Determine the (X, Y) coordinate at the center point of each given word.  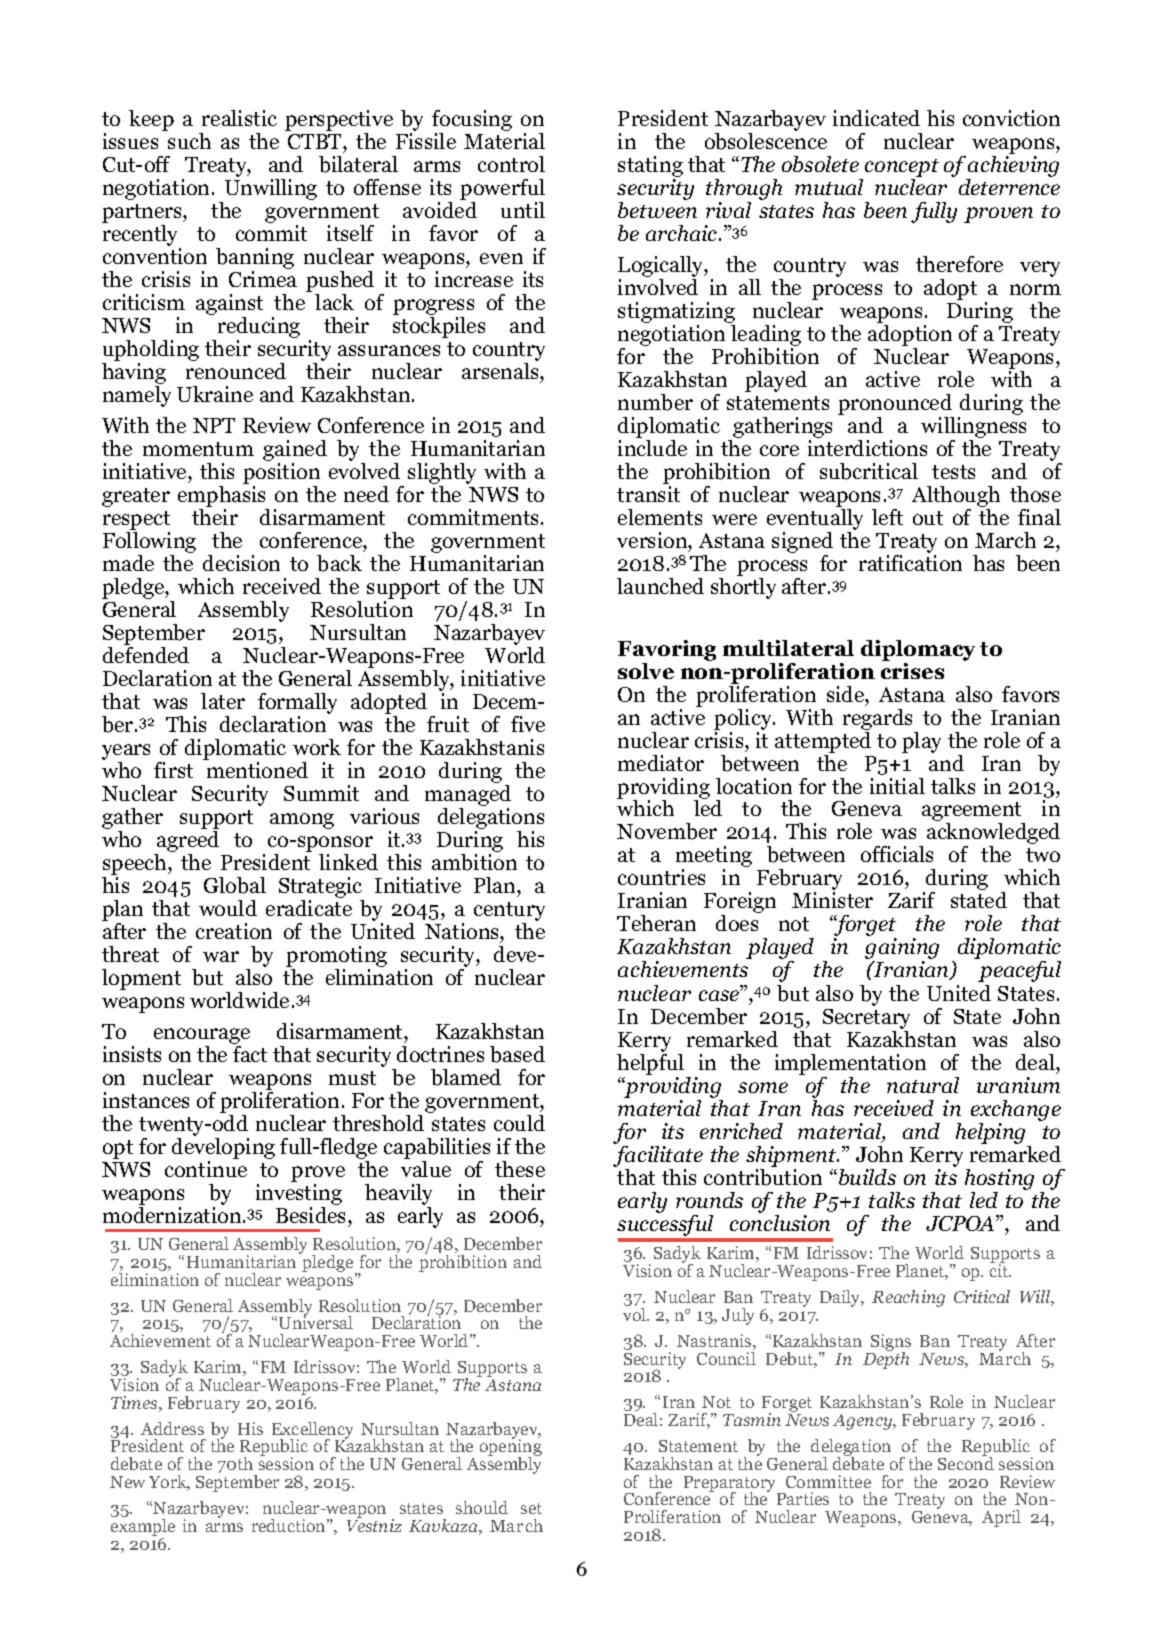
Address (172, 1428)
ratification (910, 561)
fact (249, 1052)
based (517, 1054)
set (531, 1508)
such (188, 139)
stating (650, 166)
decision (241, 563)
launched (660, 586)
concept (902, 168)
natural (923, 1085)
